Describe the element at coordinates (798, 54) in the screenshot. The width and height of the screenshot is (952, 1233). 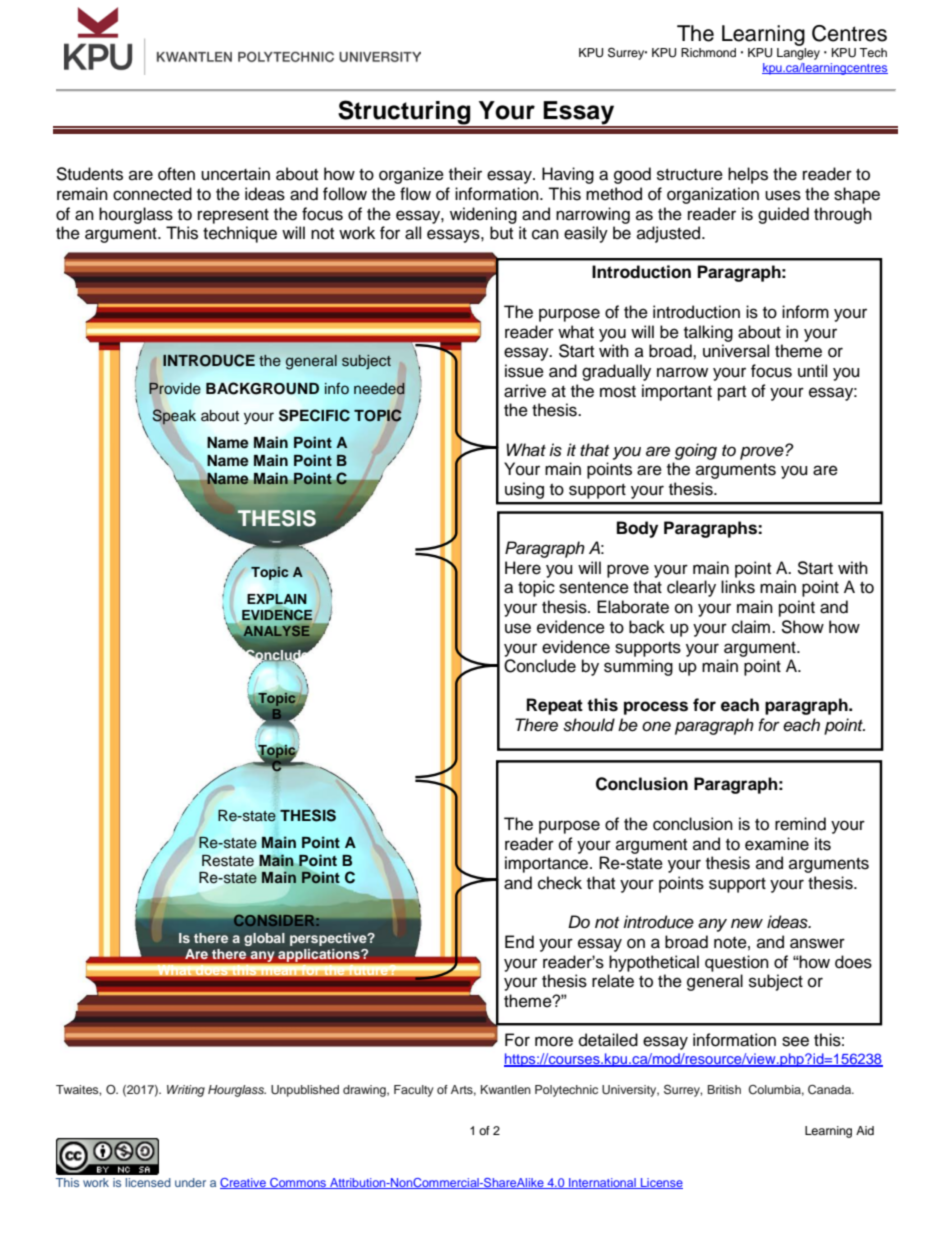
I see `Langley` at that location.
